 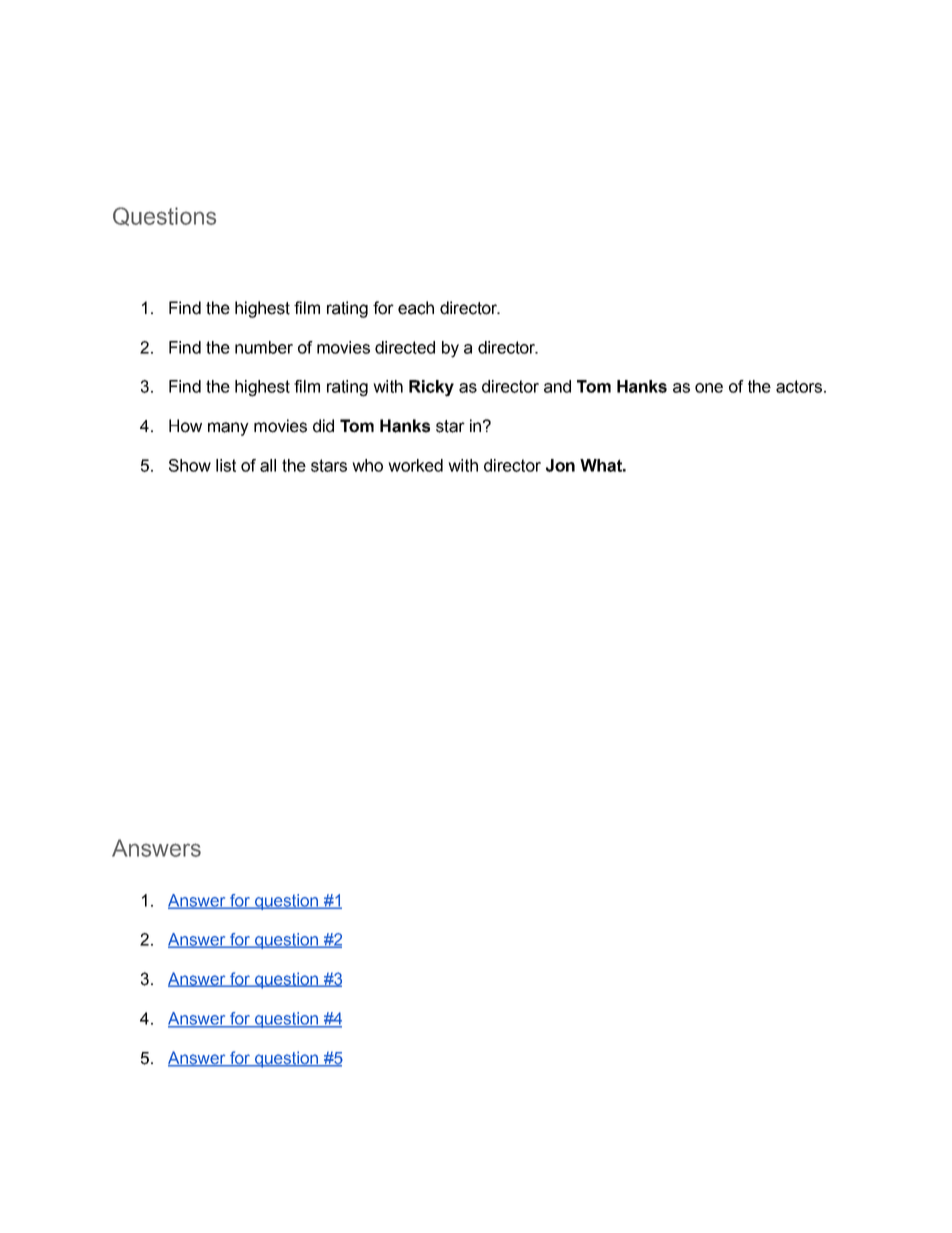 I want to click on list, so click(x=226, y=465).
